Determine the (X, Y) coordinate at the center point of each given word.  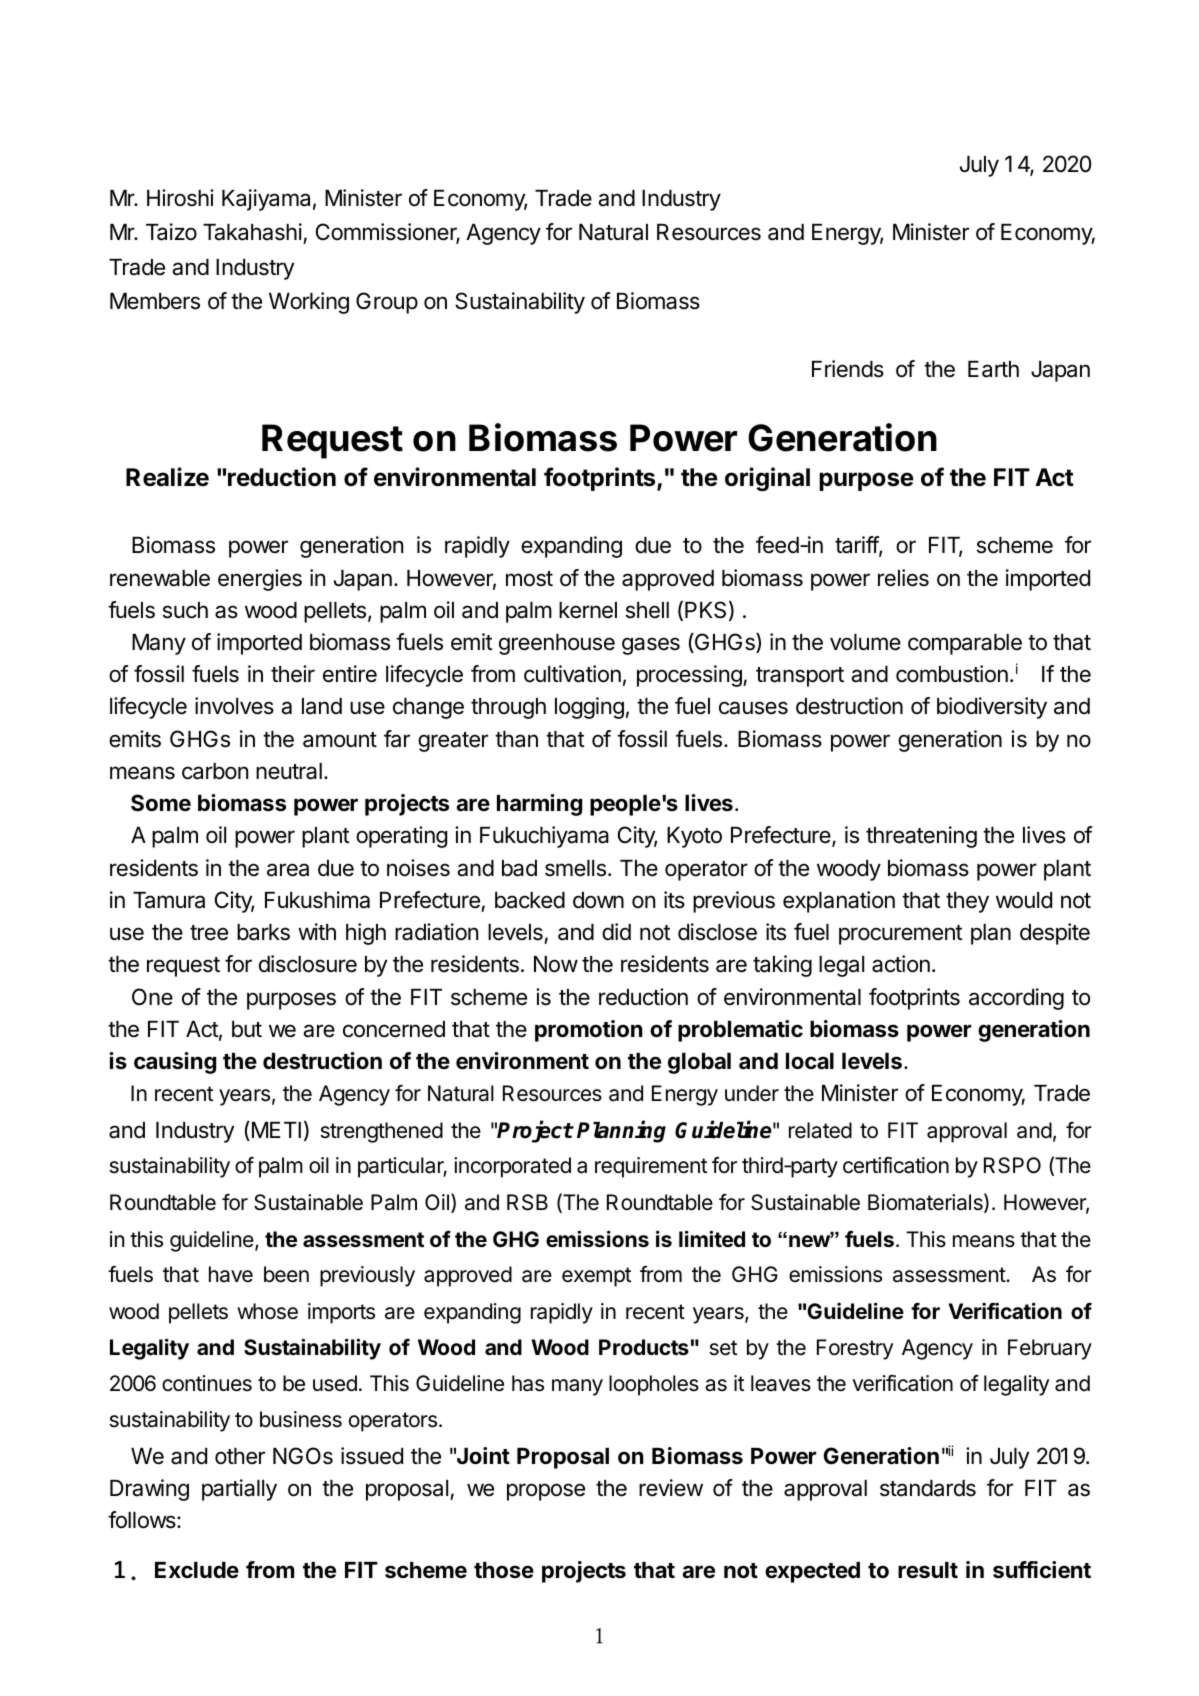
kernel (588, 610)
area (288, 870)
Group (387, 303)
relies (903, 578)
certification (896, 1165)
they (967, 902)
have (231, 1274)
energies (260, 580)
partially (239, 1490)
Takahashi (252, 232)
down (598, 900)
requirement (651, 1167)
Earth (993, 369)
